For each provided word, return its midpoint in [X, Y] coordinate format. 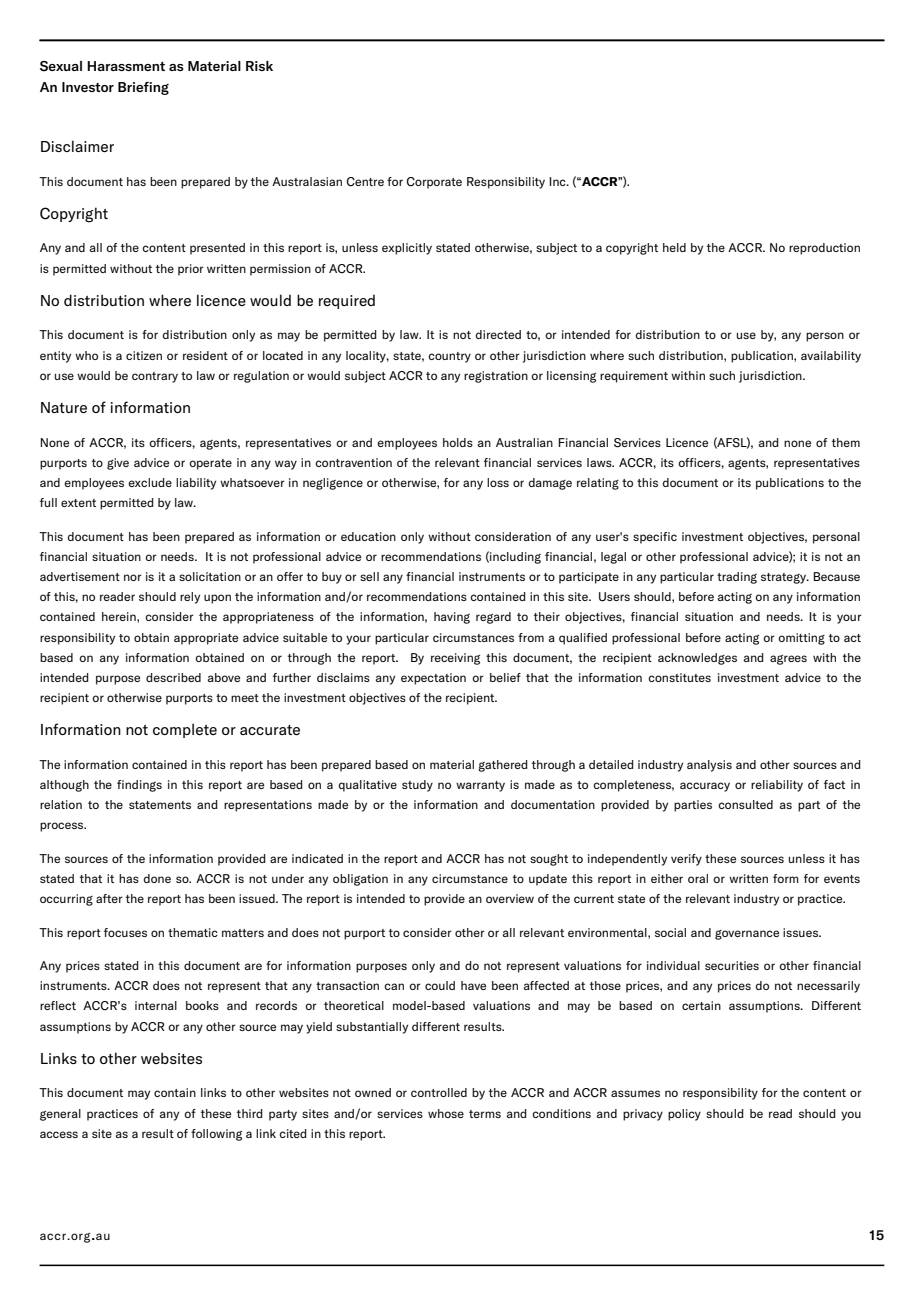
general [60, 1115]
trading [737, 578]
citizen [144, 355]
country [449, 357]
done [157, 878]
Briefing [143, 88]
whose [446, 1113]
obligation [360, 880]
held [674, 247]
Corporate [434, 183]
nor [133, 577]
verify [686, 860]
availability [831, 357]
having [452, 618]
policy [684, 1115]
